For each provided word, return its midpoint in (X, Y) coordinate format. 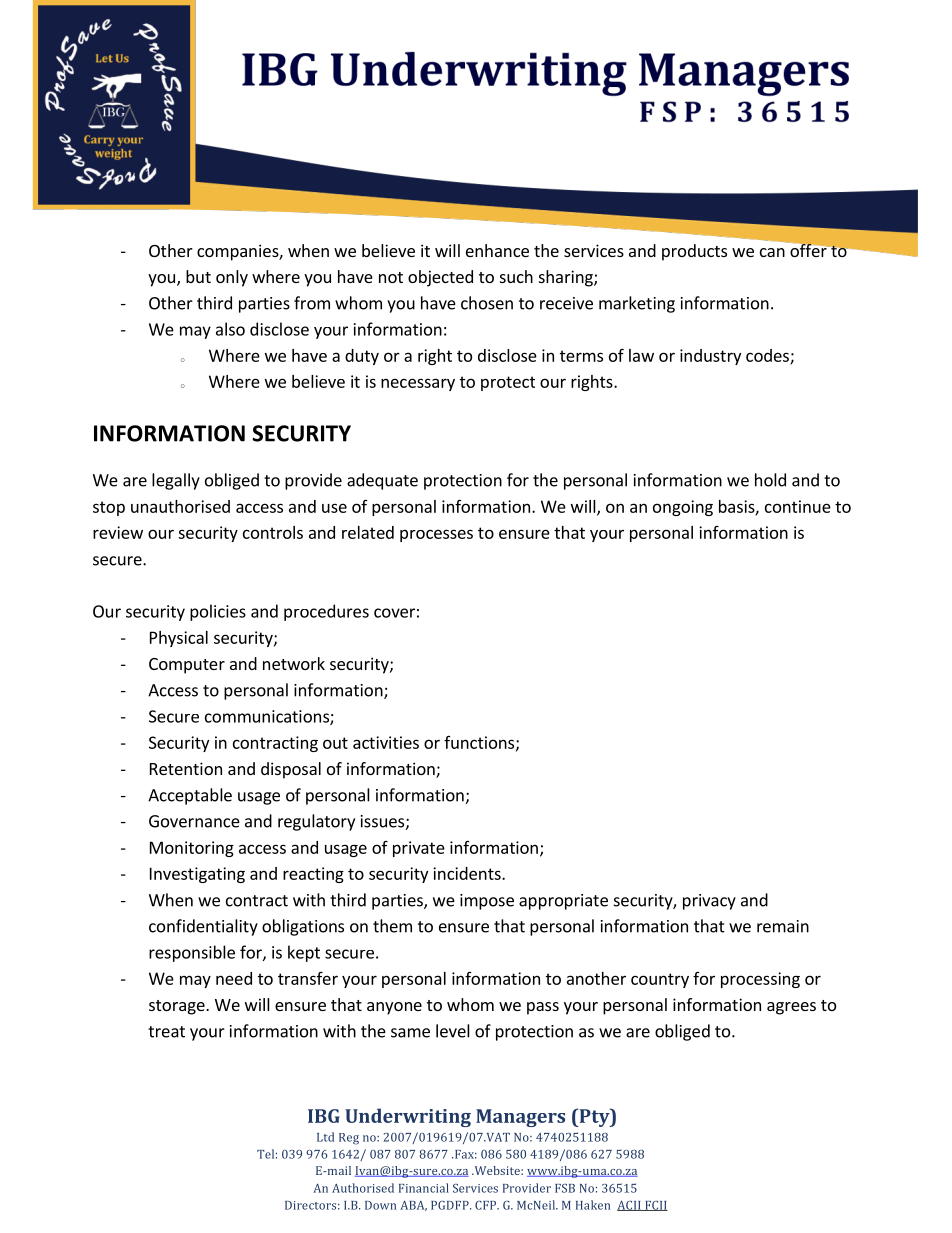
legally (176, 481)
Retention (186, 768)
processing (760, 980)
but (198, 276)
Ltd (325, 1137)
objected (440, 278)
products (694, 252)
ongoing (683, 508)
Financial (424, 1188)
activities (386, 742)
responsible (192, 953)
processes (436, 535)
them (392, 926)
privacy (709, 902)
